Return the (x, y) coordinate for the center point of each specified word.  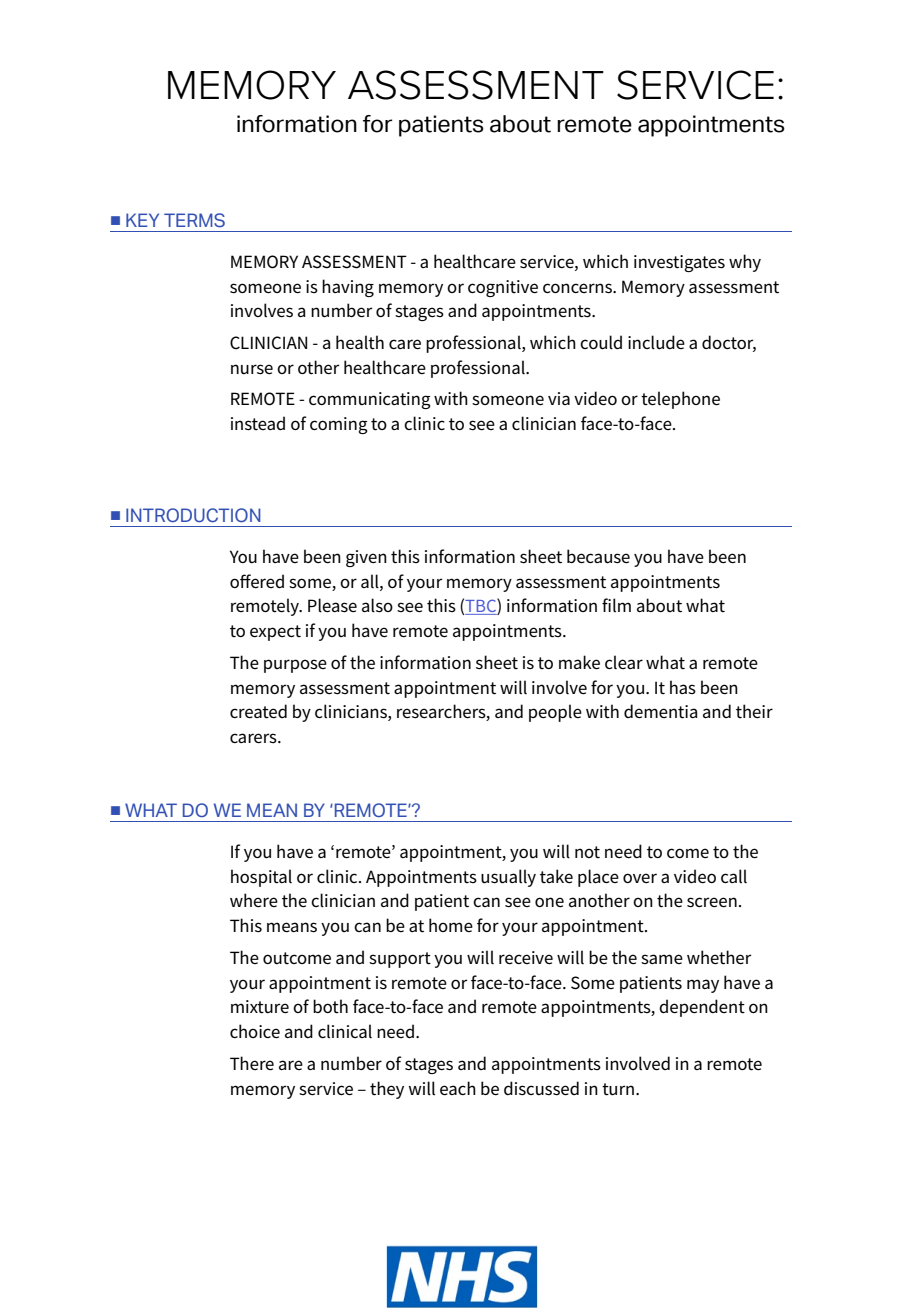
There (252, 1063)
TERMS (194, 220)
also (377, 605)
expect (275, 633)
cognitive (503, 288)
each (458, 1088)
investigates (679, 263)
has (683, 687)
